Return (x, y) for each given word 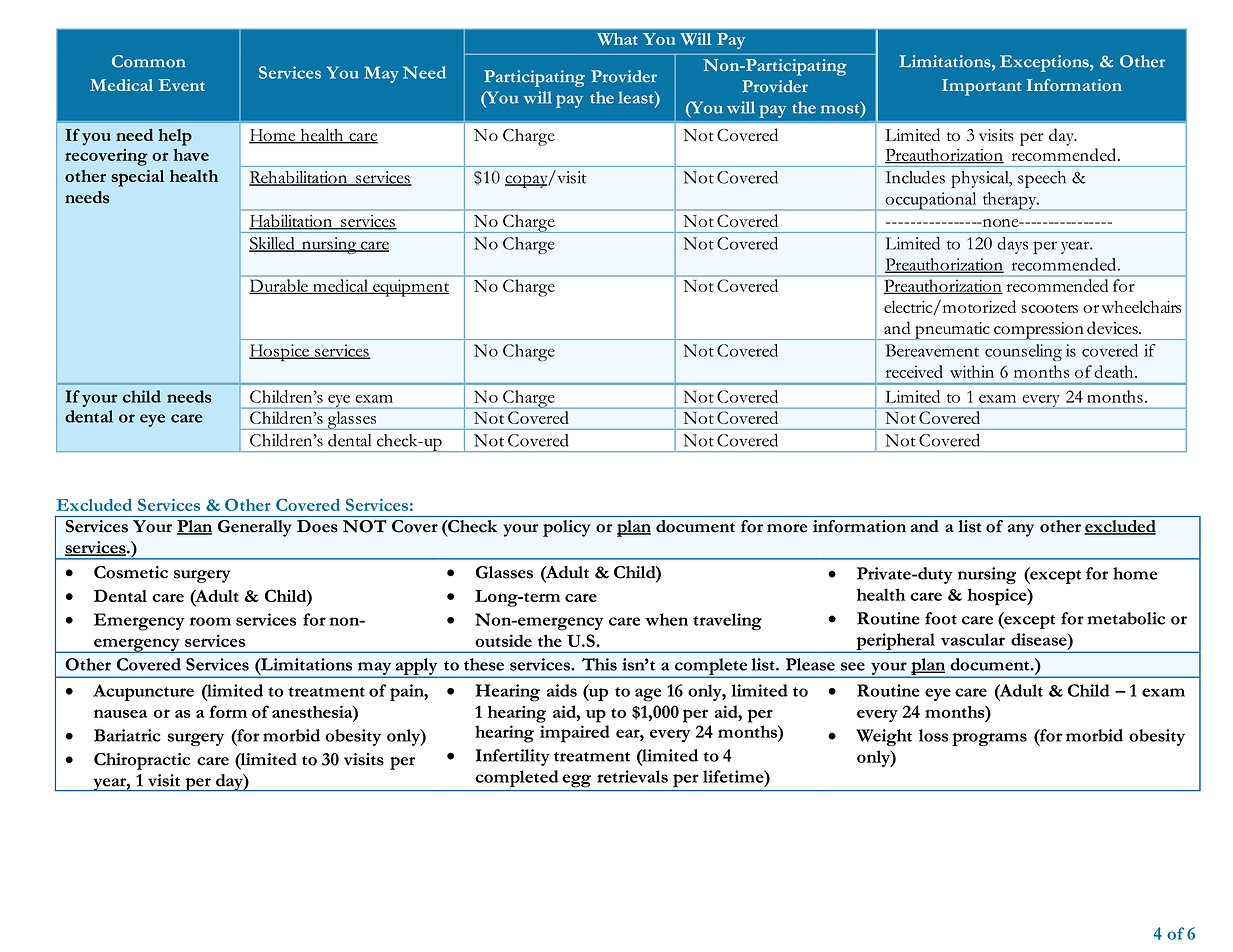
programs (989, 739)
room (210, 621)
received (914, 371)
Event (182, 85)
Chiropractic (142, 761)
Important (981, 87)
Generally (255, 528)
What (617, 39)
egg (577, 780)
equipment (410, 288)
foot (941, 618)
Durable (279, 286)
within (972, 371)
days (1012, 245)
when (666, 619)
